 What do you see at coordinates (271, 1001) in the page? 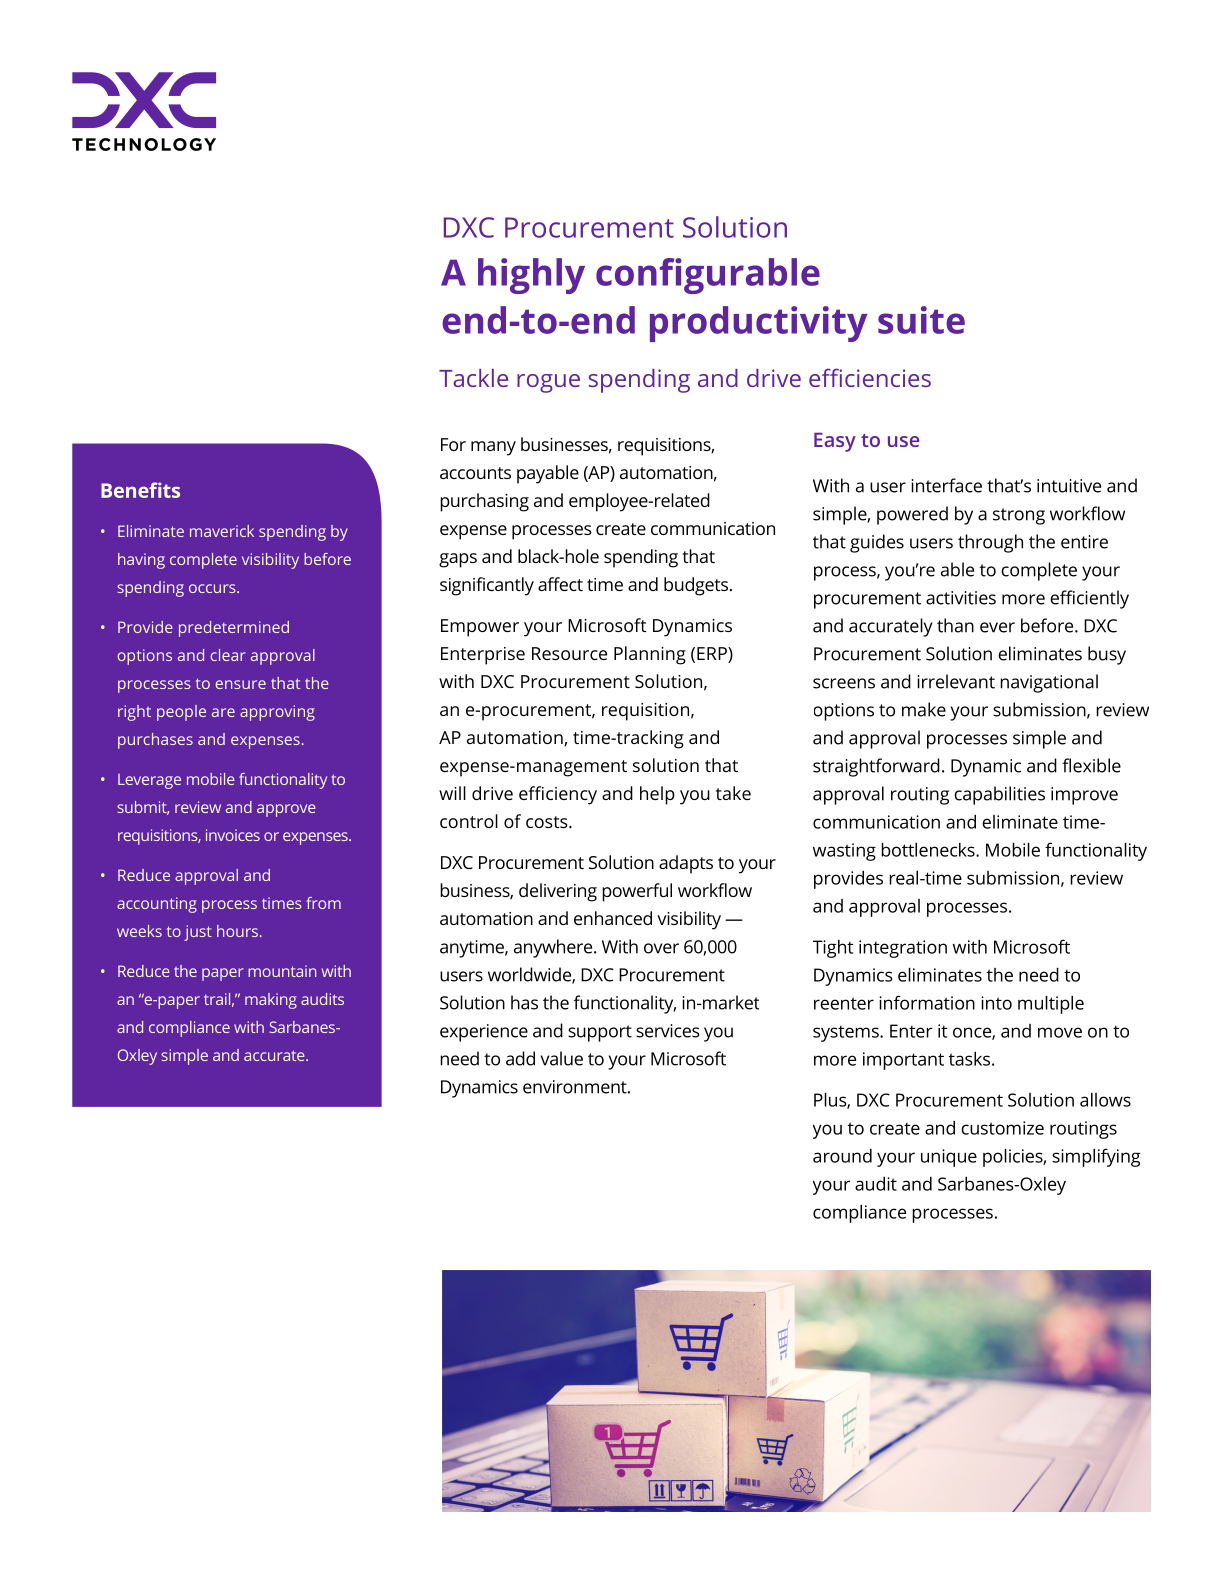
I see `making` at bounding box center [271, 1001].
